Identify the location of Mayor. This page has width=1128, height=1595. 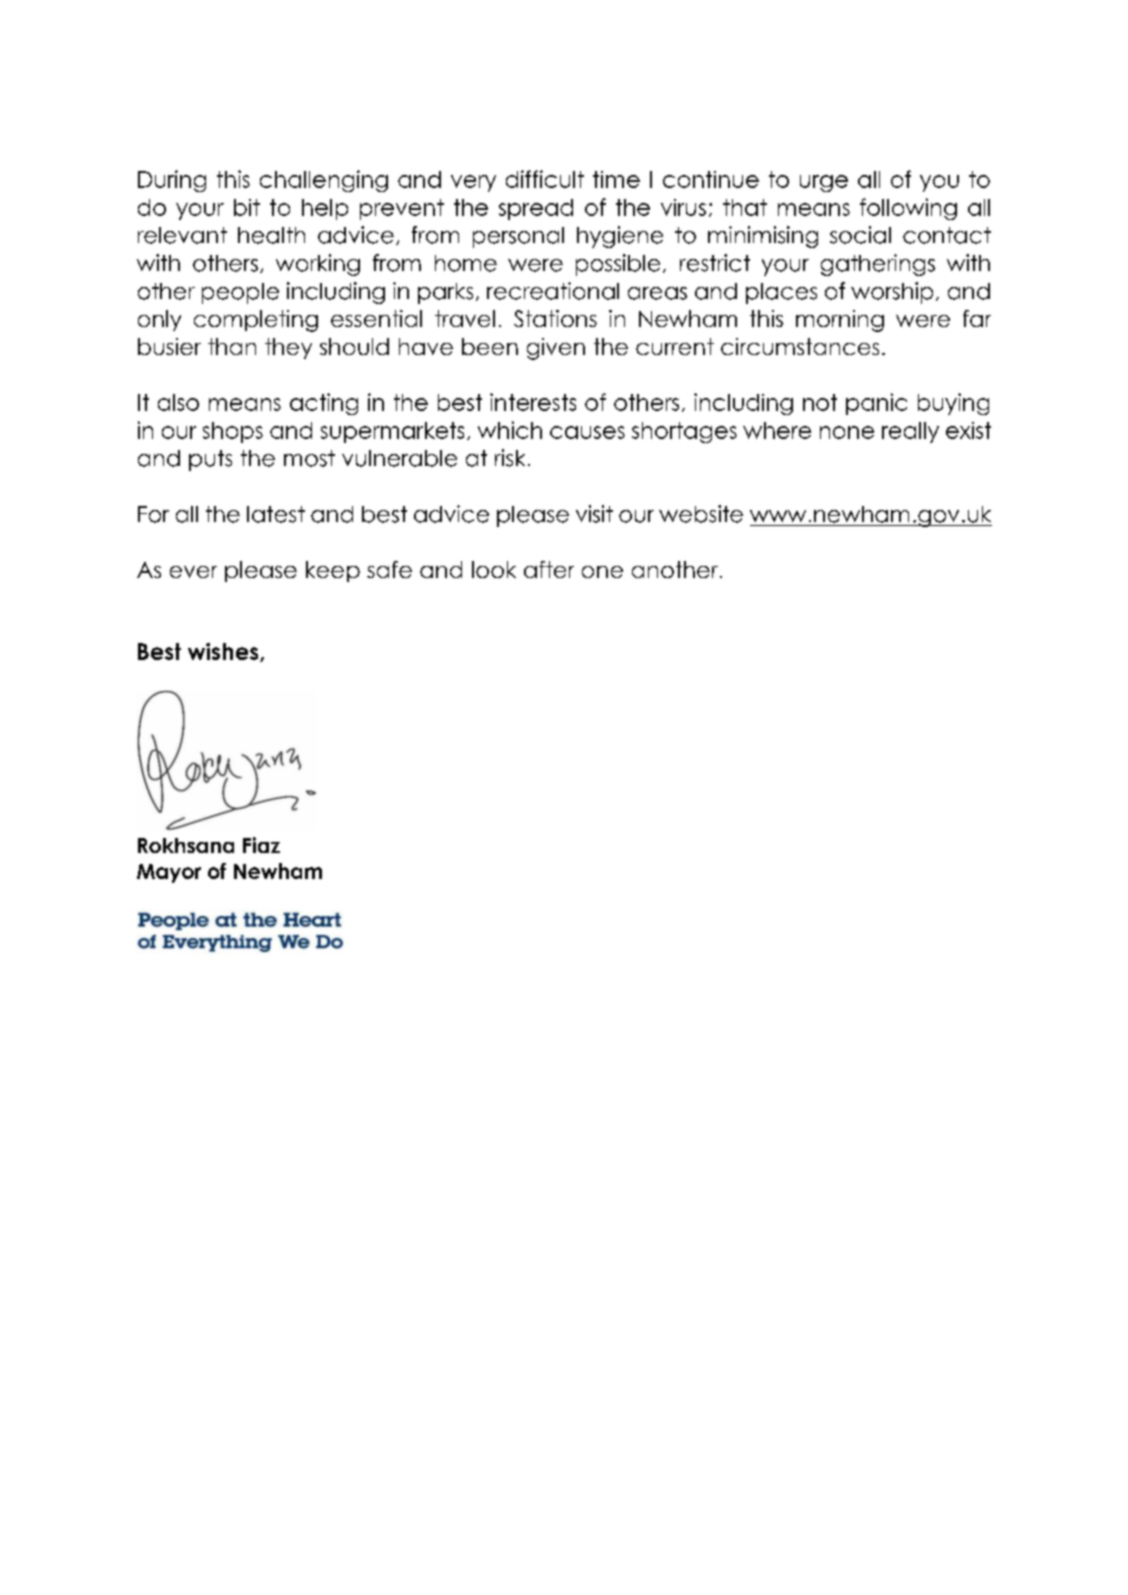
(169, 873).
